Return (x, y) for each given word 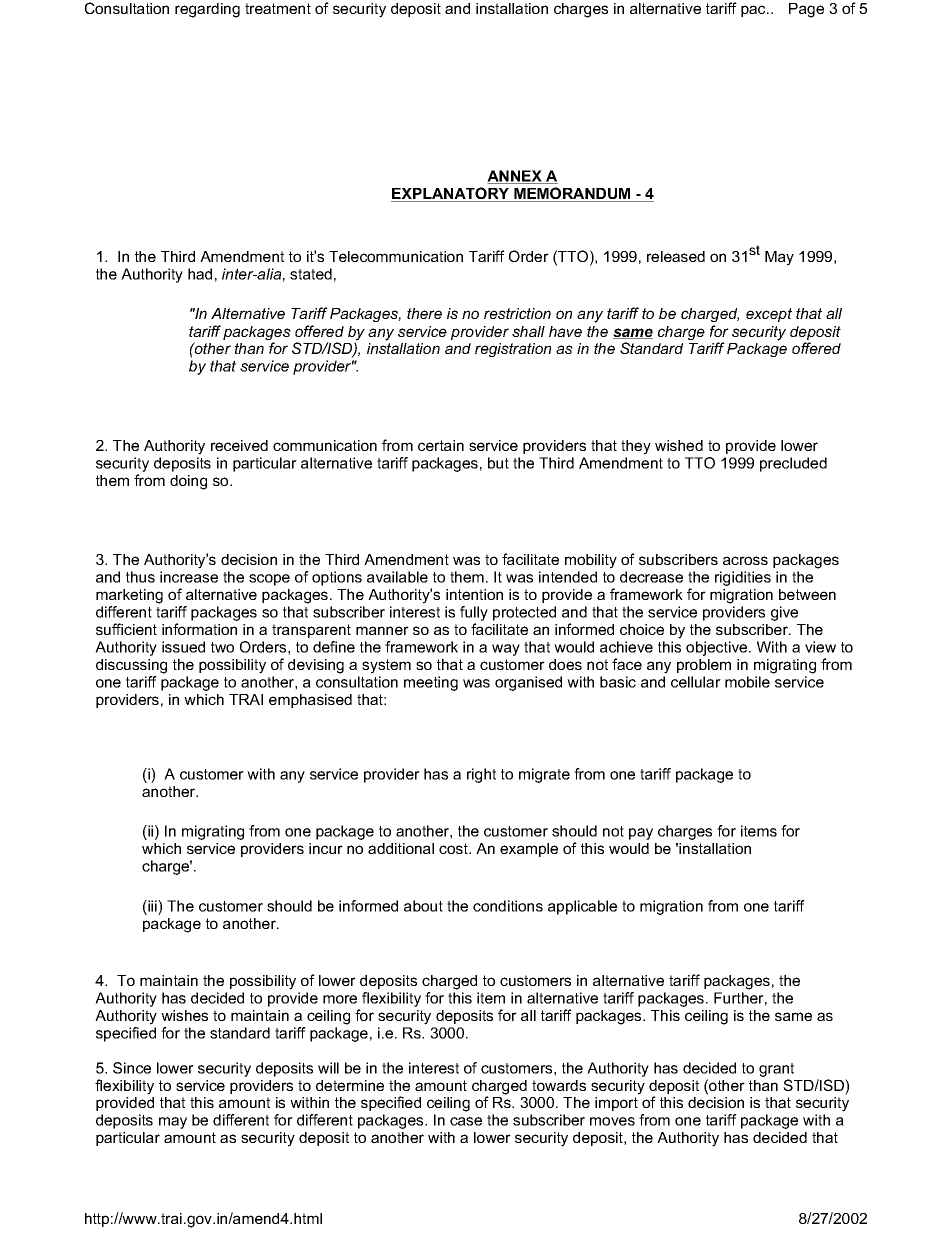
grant (776, 1070)
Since (132, 1068)
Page (806, 10)
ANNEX (516, 177)
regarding (207, 10)
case (466, 1121)
